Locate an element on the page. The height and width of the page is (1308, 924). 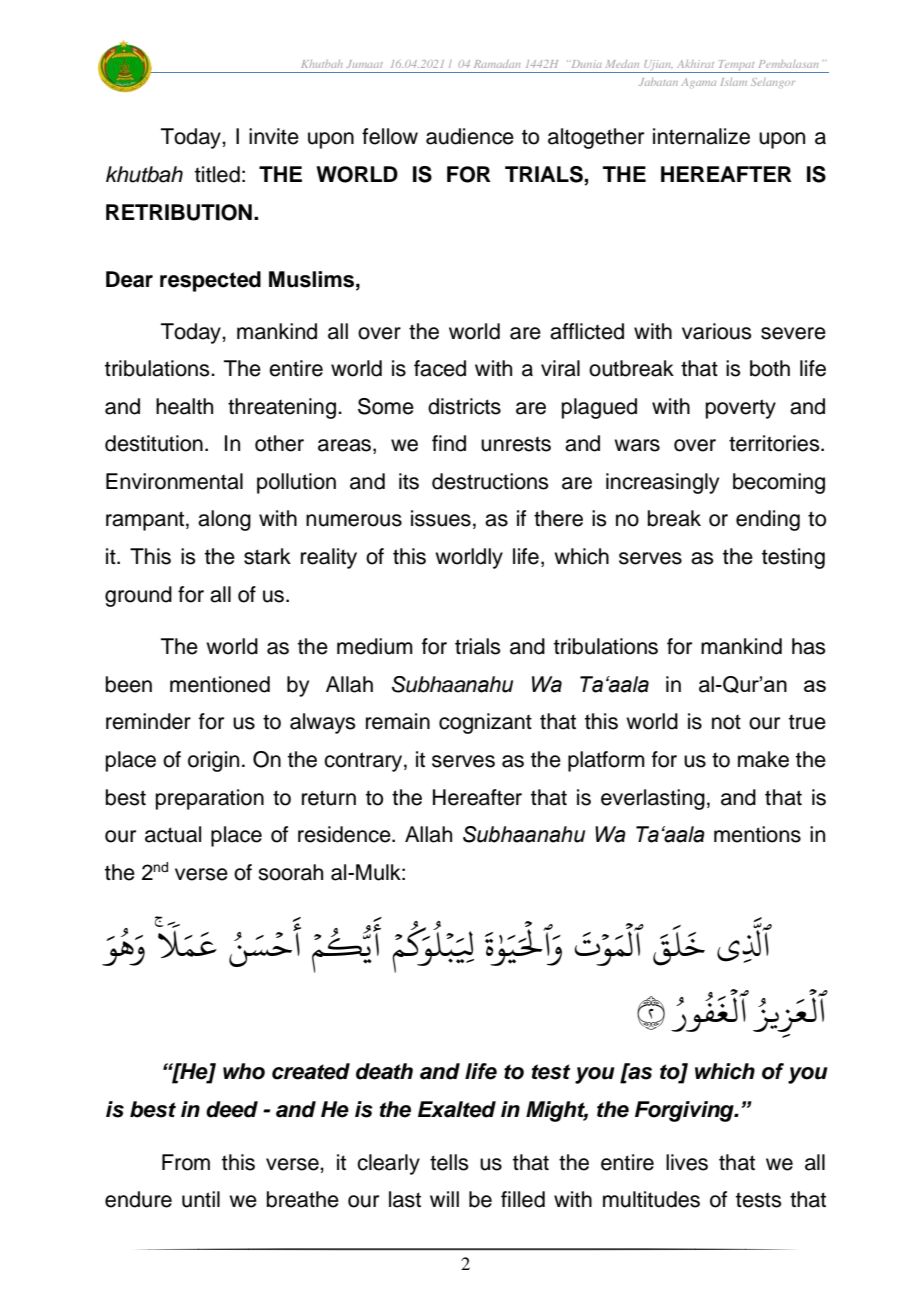
tells is located at coordinates (449, 1162).
